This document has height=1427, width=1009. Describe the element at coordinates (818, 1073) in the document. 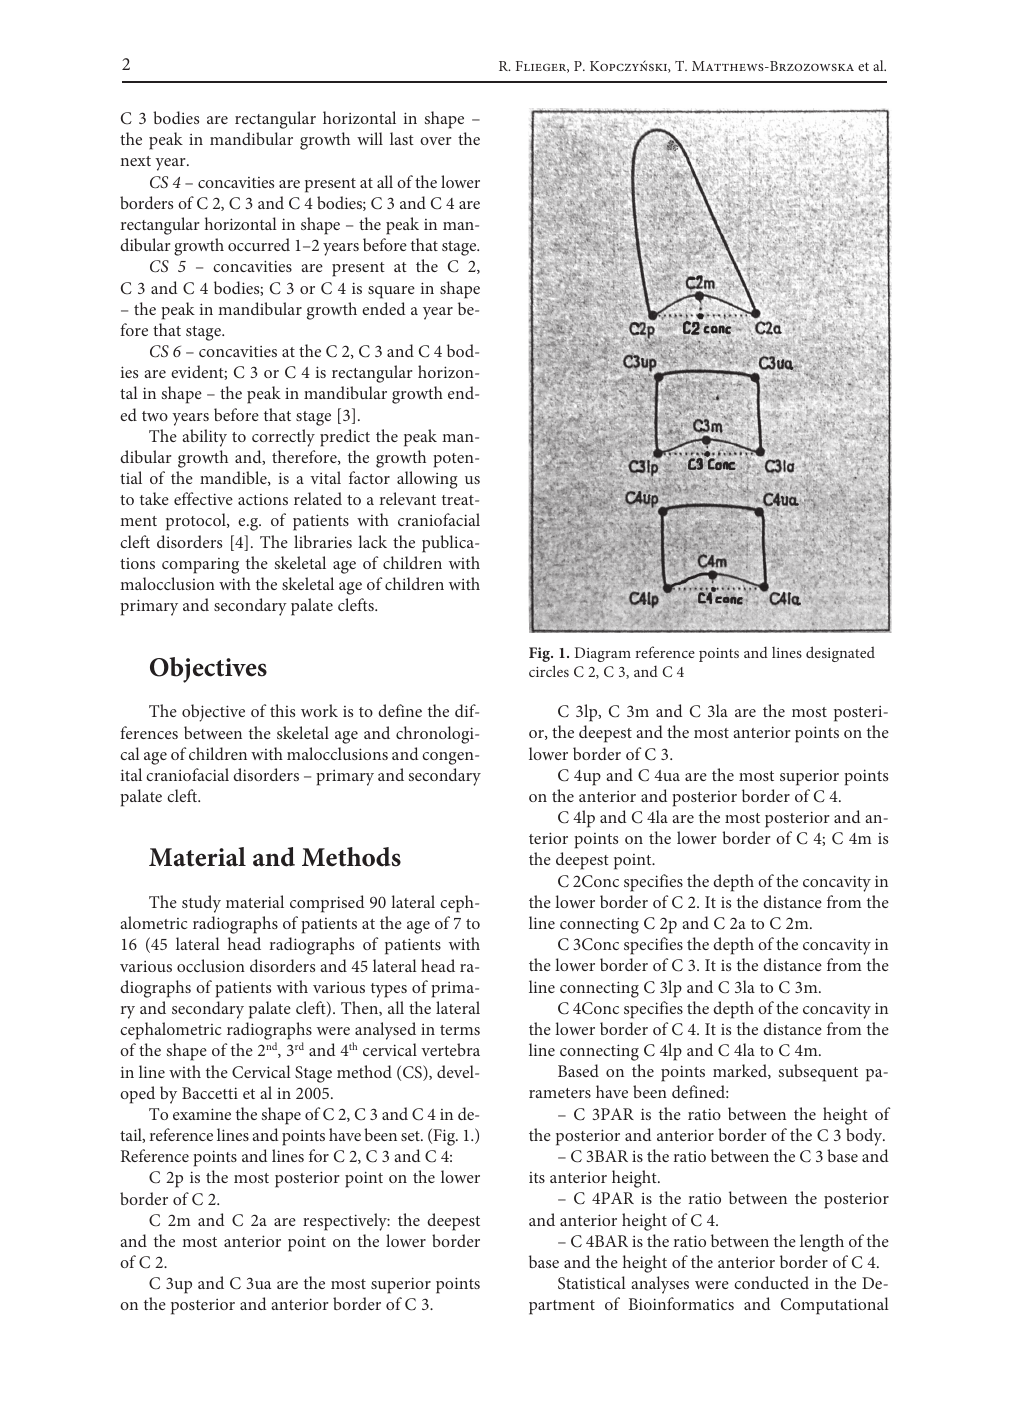

I see `subsequent` at that location.
